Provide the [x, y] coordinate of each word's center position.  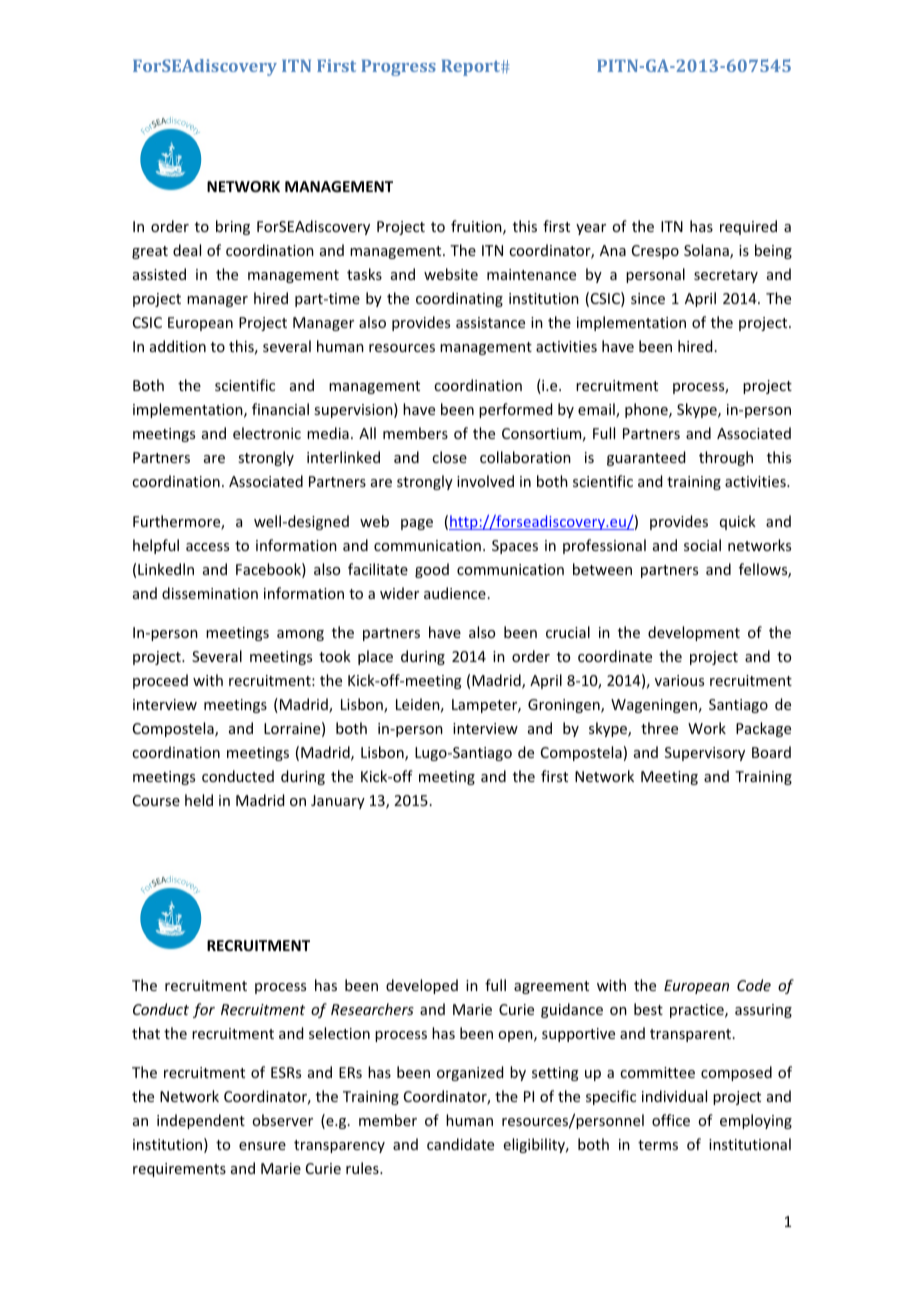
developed [422, 986]
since [648, 298]
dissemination [210, 593]
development [694, 633]
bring [233, 227]
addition [178, 346]
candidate [460, 1144]
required [748, 227]
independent [201, 1121]
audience [455, 593]
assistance [490, 322]
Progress [398, 67]
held [199, 800]
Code [754, 985]
